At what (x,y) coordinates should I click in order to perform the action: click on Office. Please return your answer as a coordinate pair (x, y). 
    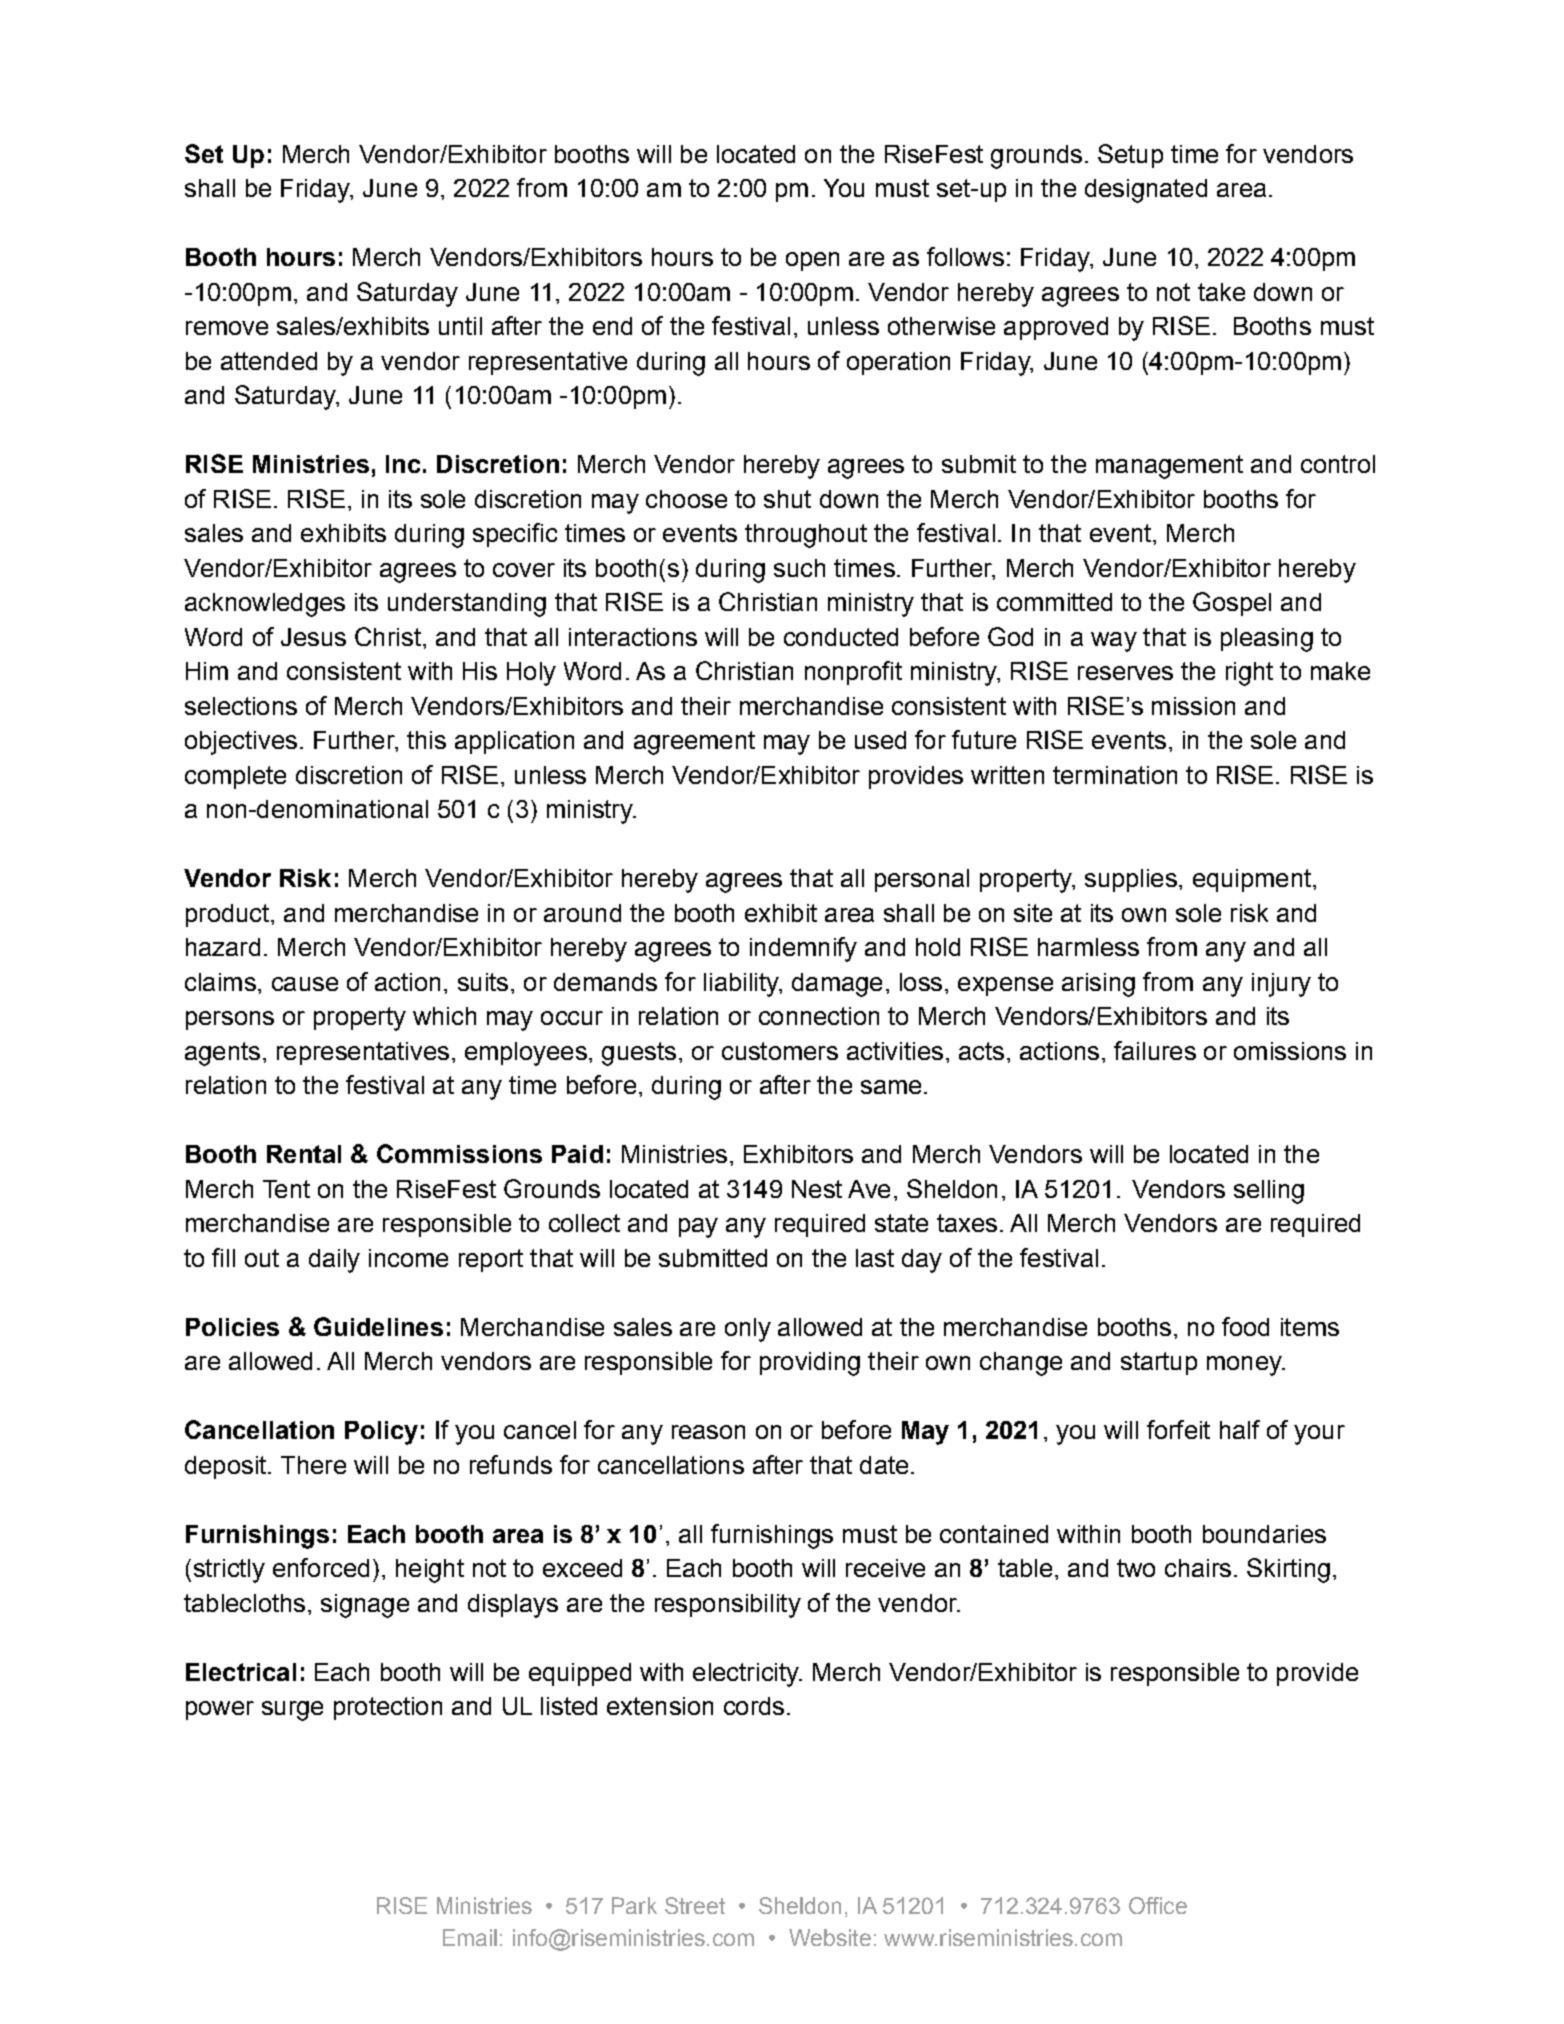
    Looking at the image, I should click on (1158, 1905).
